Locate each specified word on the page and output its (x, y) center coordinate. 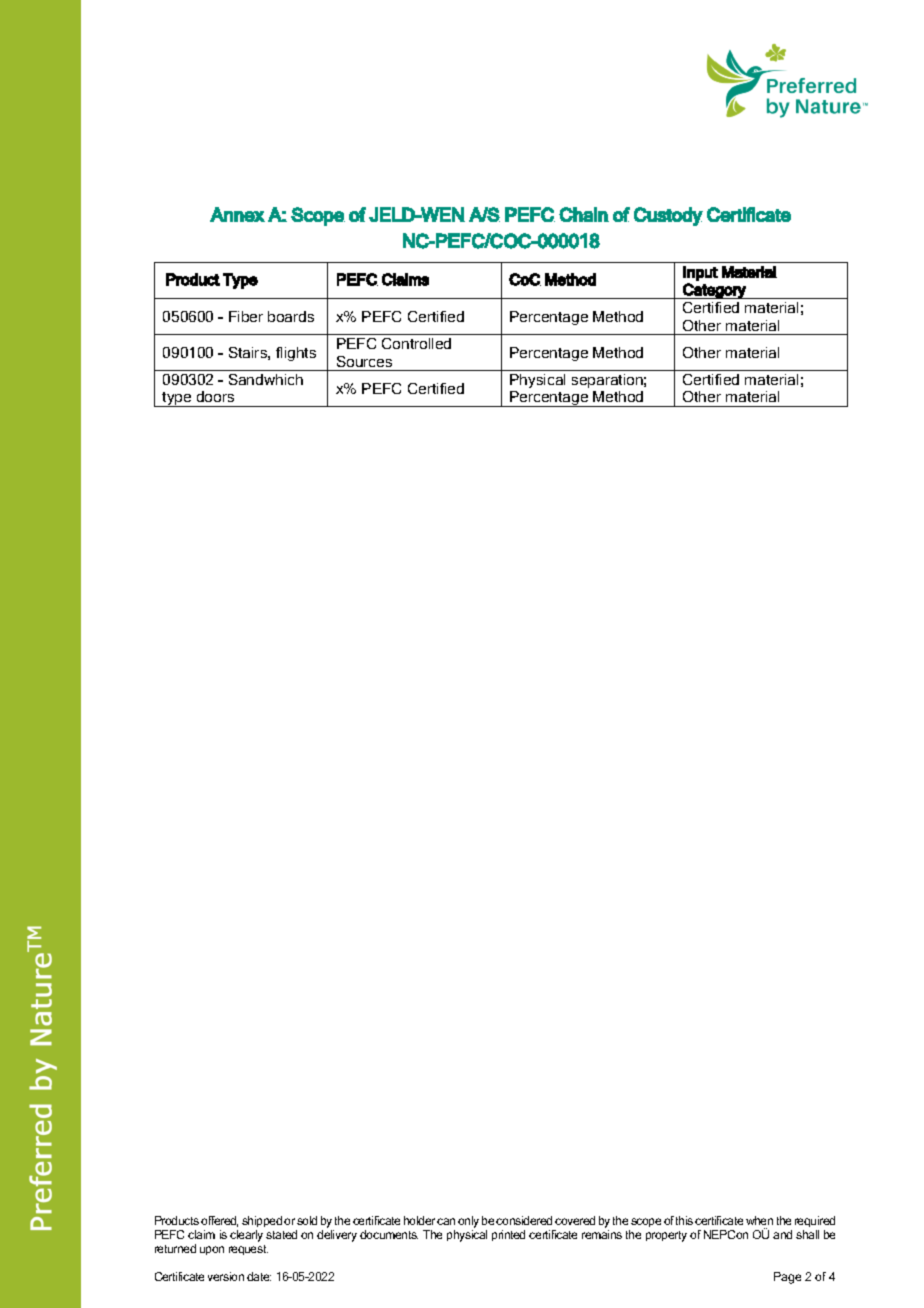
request (248, 1250)
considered (524, 1220)
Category (714, 291)
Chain (584, 214)
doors (215, 396)
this (684, 1220)
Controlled (416, 343)
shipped (262, 1221)
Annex (237, 214)
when (759, 1220)
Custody (668, 216)
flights (296, 354)
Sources (364, 361)
